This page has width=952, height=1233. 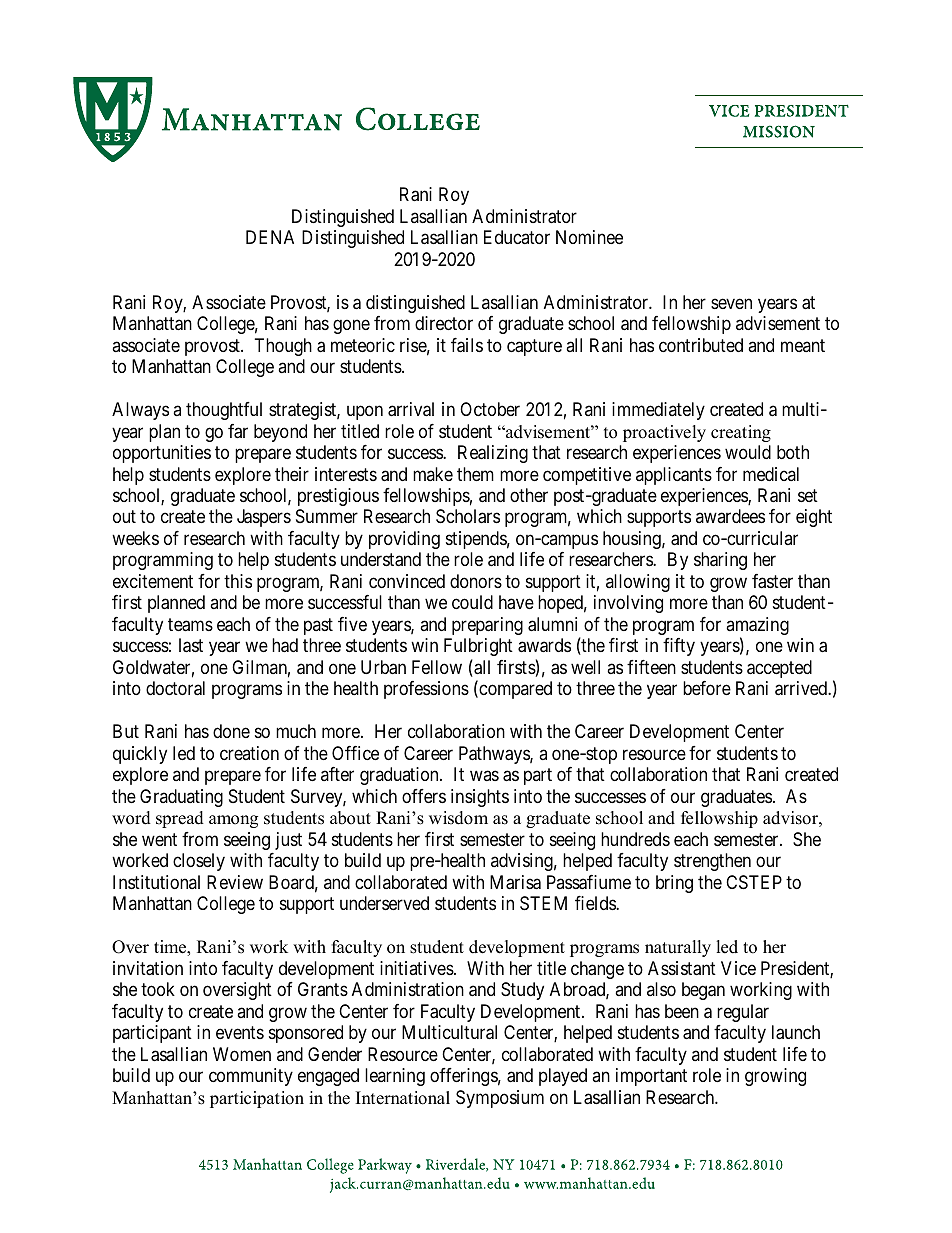 I want to click on seven, so click(x=731, y=303).
